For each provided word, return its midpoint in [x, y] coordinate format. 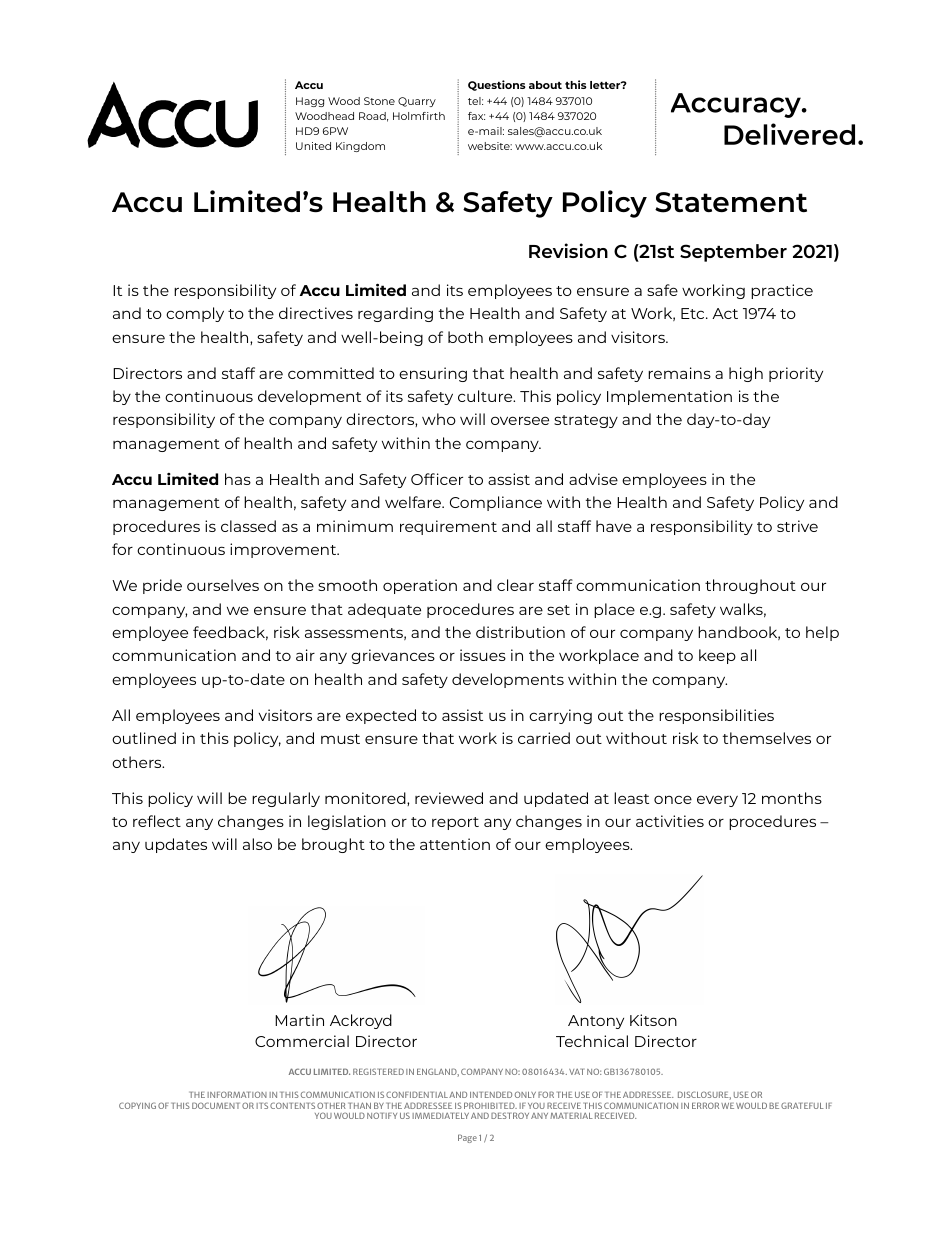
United [313, 146]
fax [476, 116]
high [746, 374]
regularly [286, 799]
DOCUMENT [216, 1105]
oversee [520, 420]
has [238, 479]
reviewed [449, 798]
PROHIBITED [490, 1105]
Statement [731, 202]
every [717, 801]
